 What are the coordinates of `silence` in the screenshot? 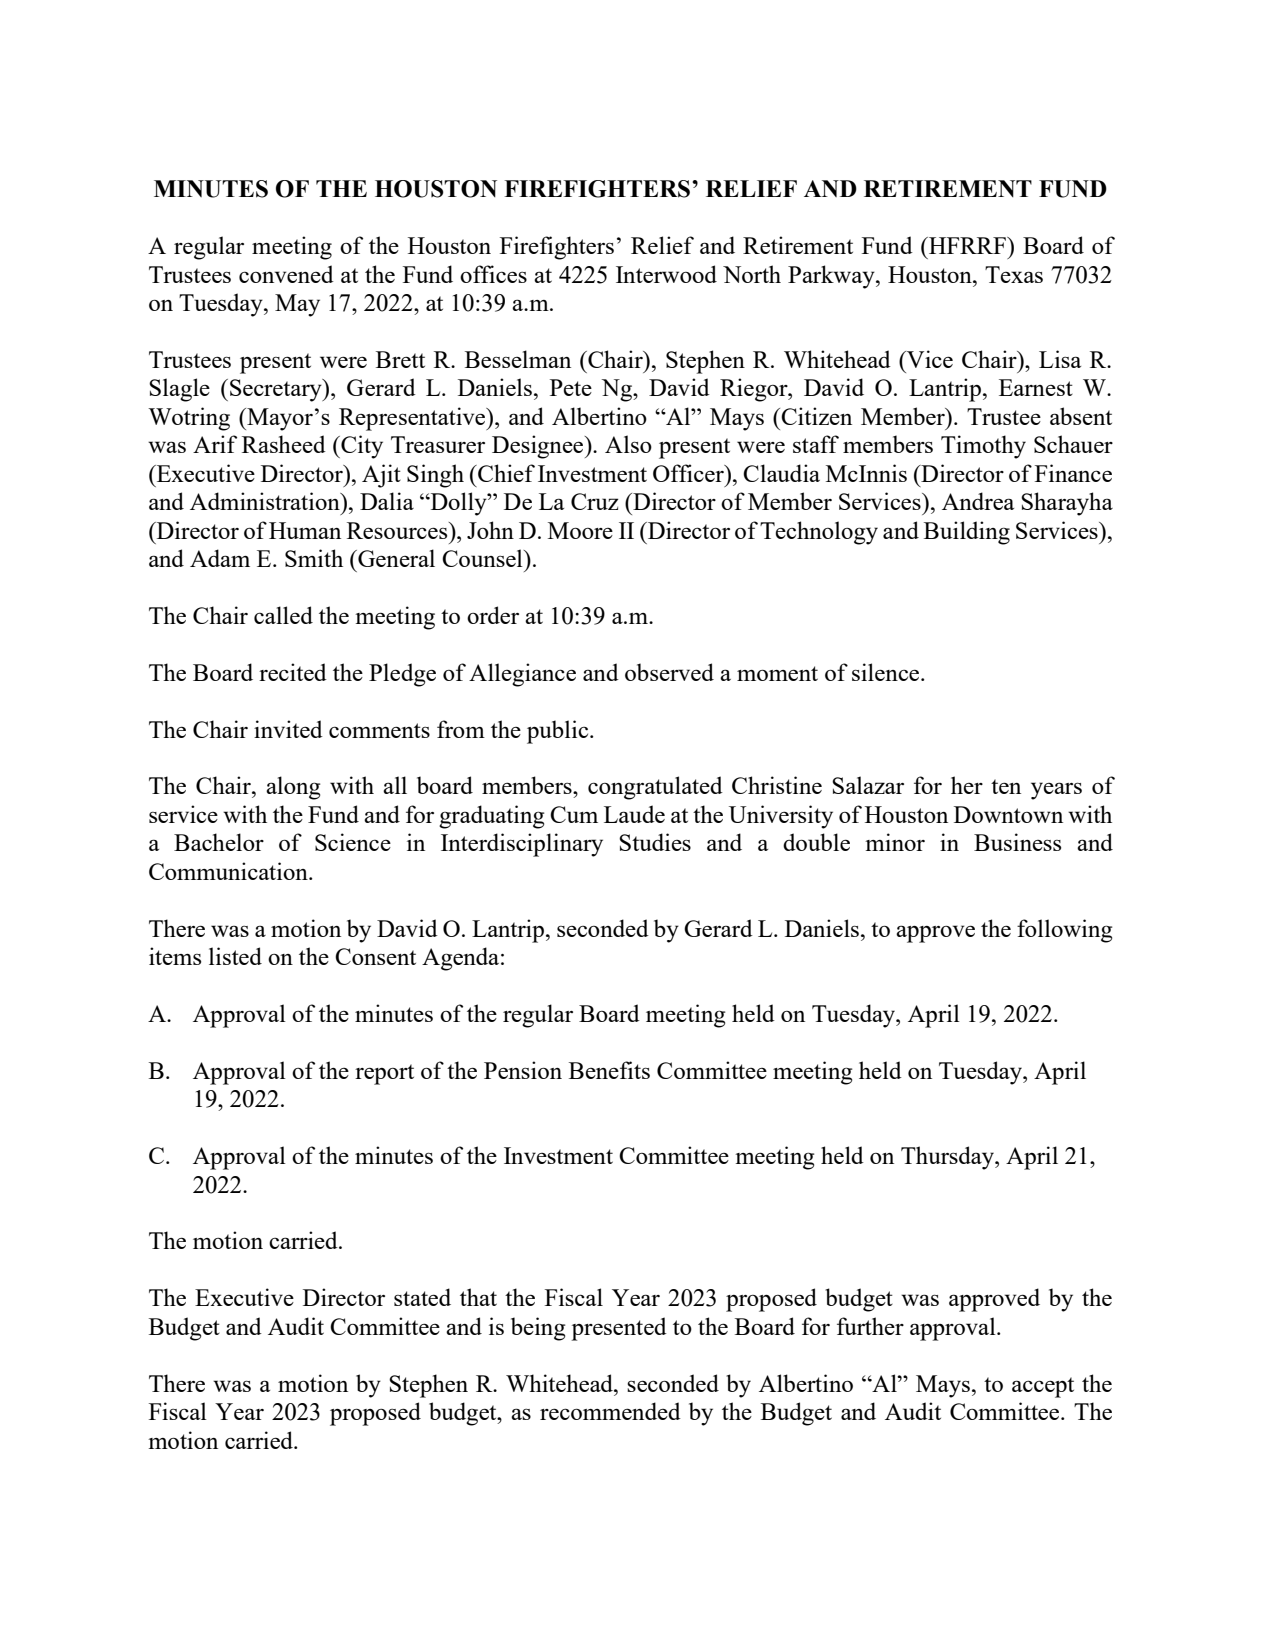 It's located at (887, 672).
